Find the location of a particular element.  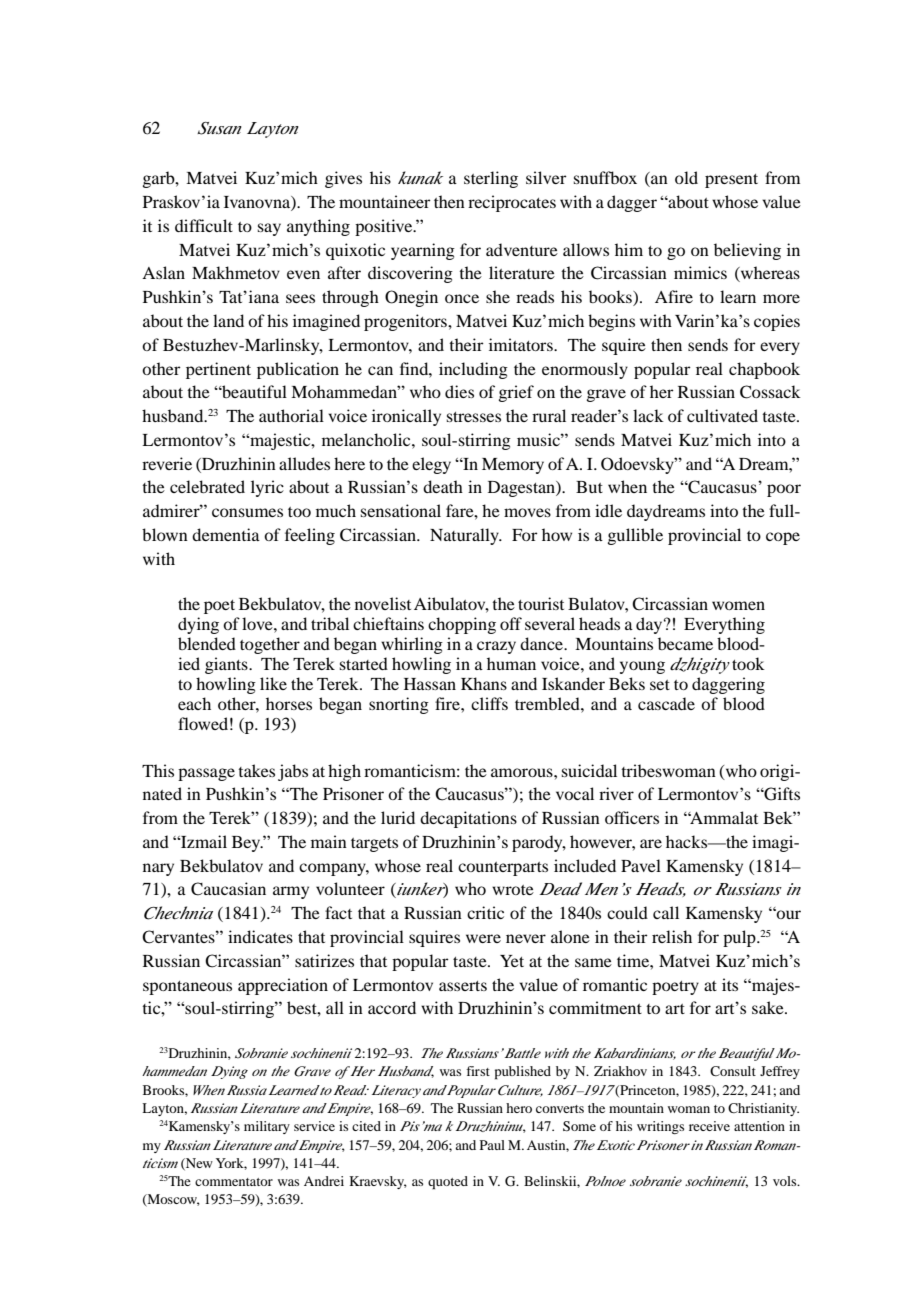

took is located at coordinates (748, 663).
